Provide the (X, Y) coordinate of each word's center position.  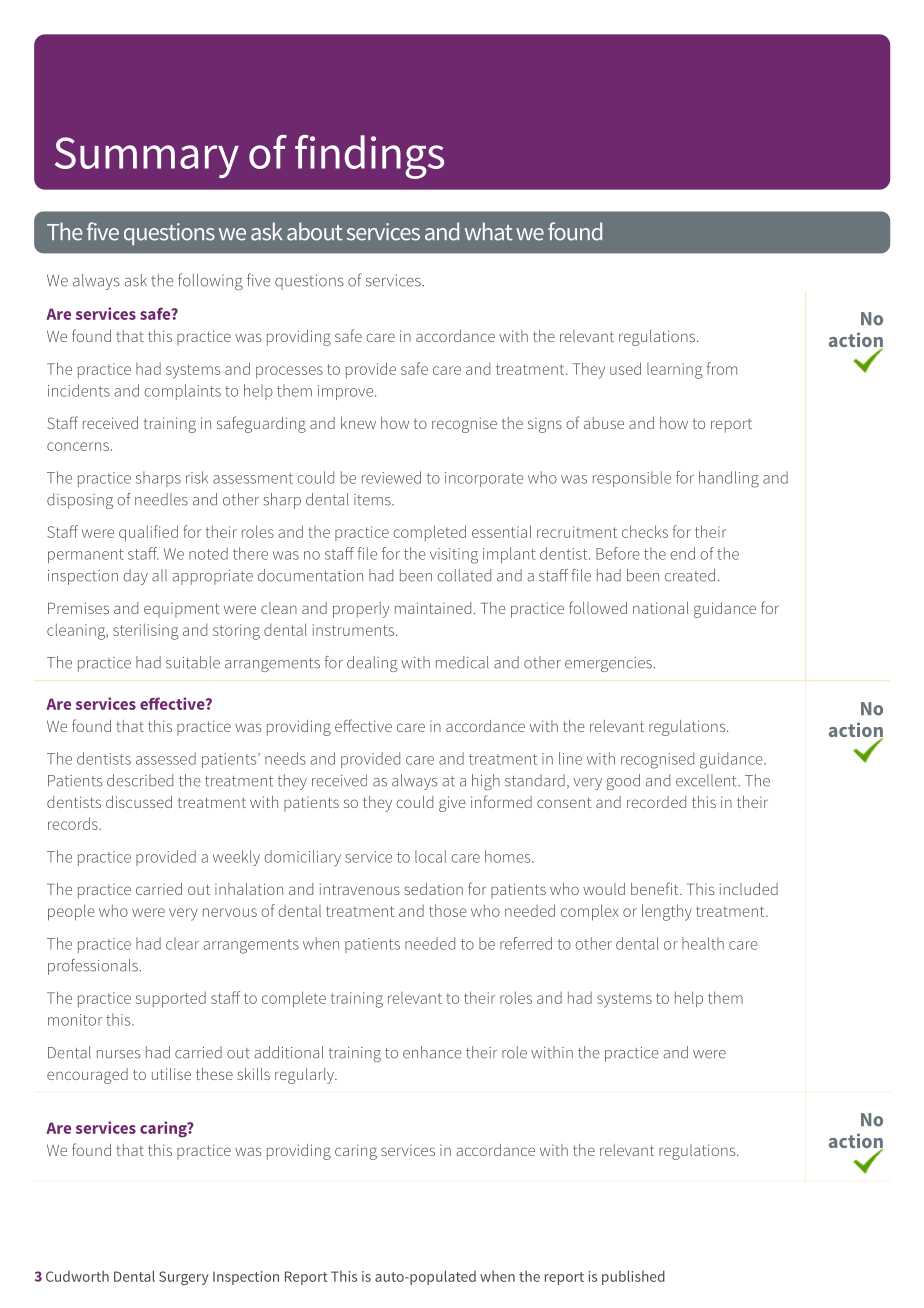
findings (369, 157)
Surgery (184, 1278)
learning (675, 371)
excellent (707, 780)
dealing (372, 664)
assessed (166, 758)
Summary (147, 157)
